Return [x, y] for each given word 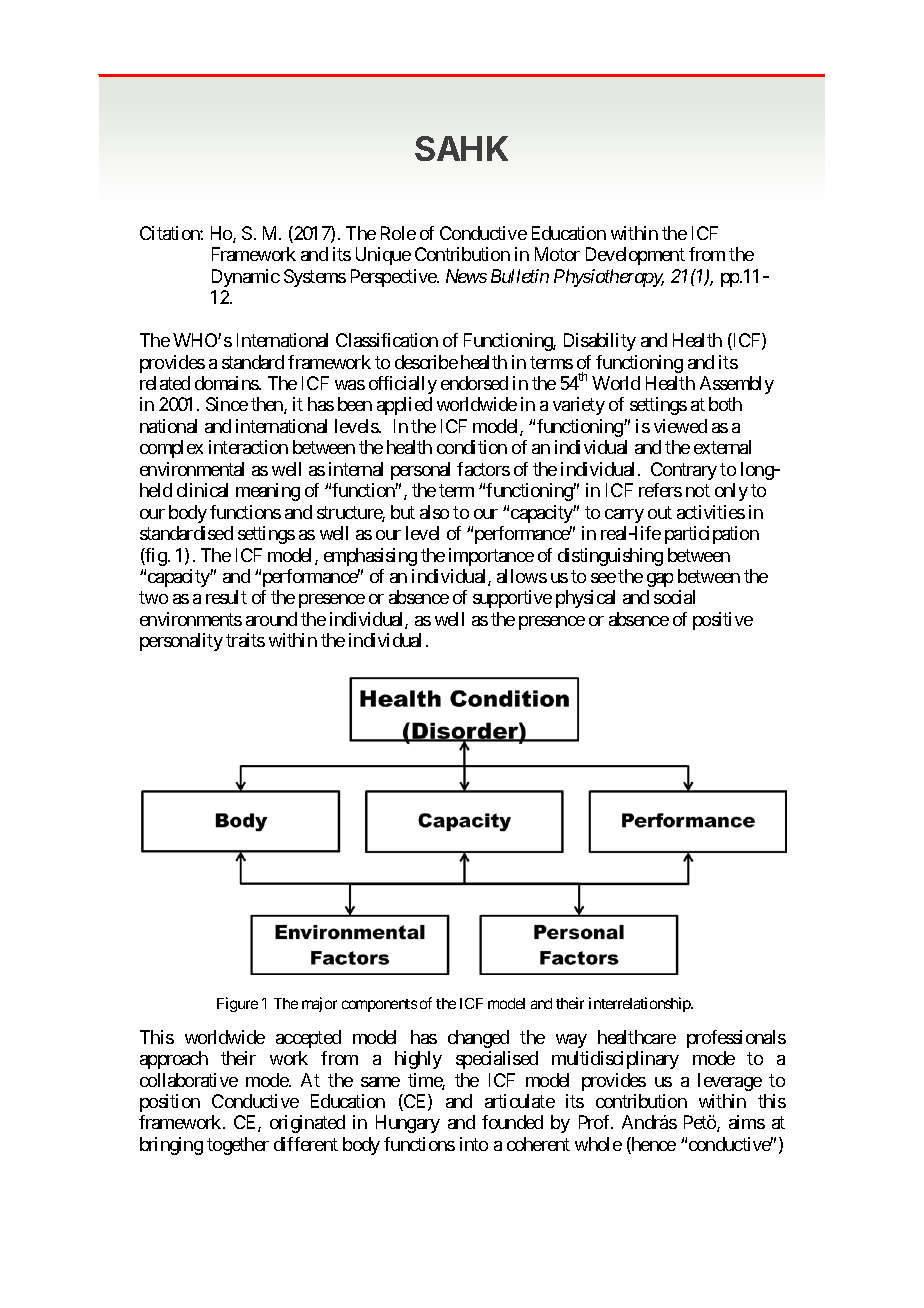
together [238, 1146]
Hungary [408, 1124]
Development [635, 256]
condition [472, 447]
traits [245, 640]
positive [723, 621]
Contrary [684, 471]
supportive [512, 599]
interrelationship [641, 1004]
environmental [192, 469]
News [466, 276]
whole [598, 1144]
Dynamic [246, 278]
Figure [237, 1004]
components [379, 1005]
